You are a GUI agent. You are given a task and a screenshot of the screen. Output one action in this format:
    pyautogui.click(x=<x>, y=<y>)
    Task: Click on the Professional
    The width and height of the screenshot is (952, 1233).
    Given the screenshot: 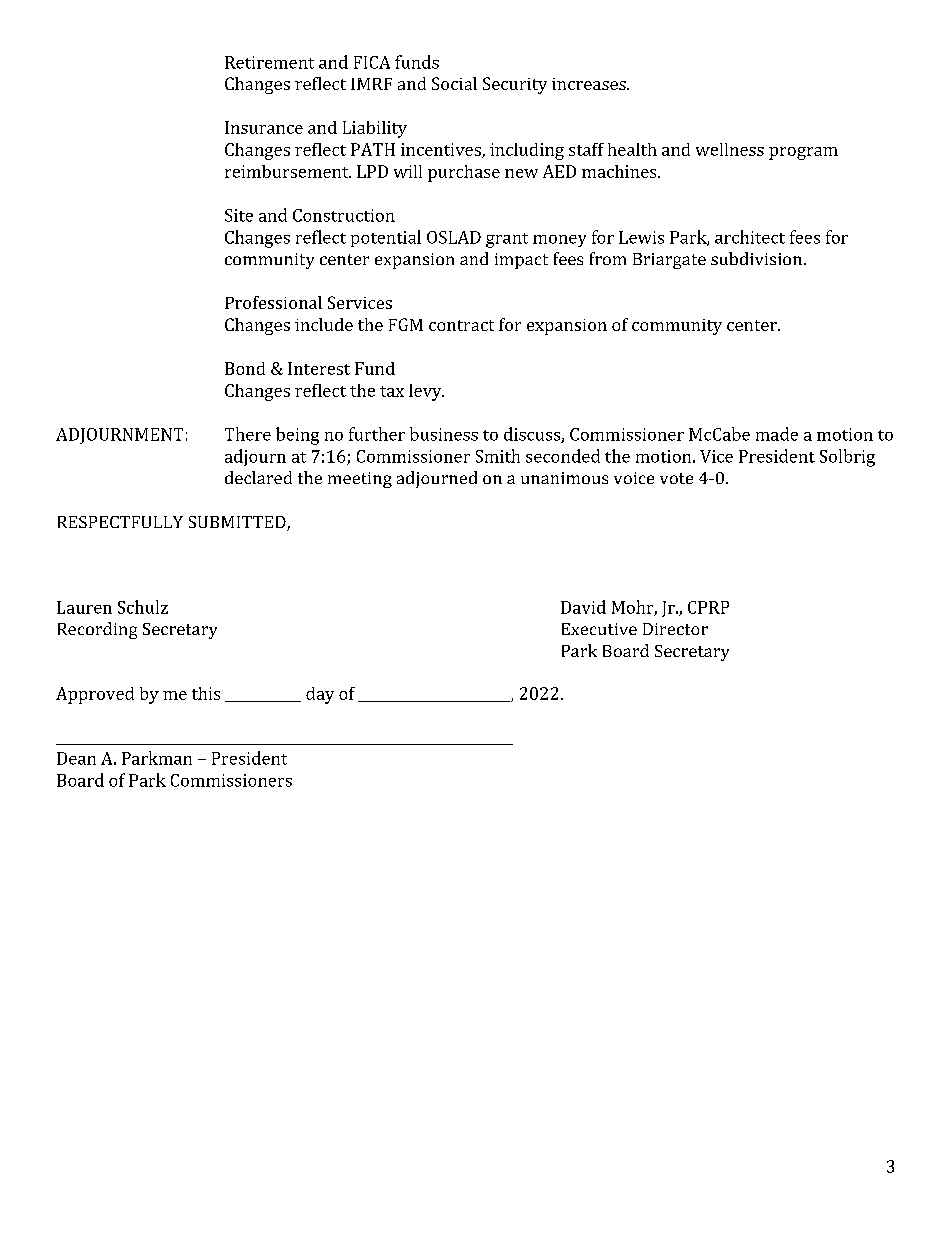 What is the action you would take?
    pyautogui.click(x=273, y=302)
